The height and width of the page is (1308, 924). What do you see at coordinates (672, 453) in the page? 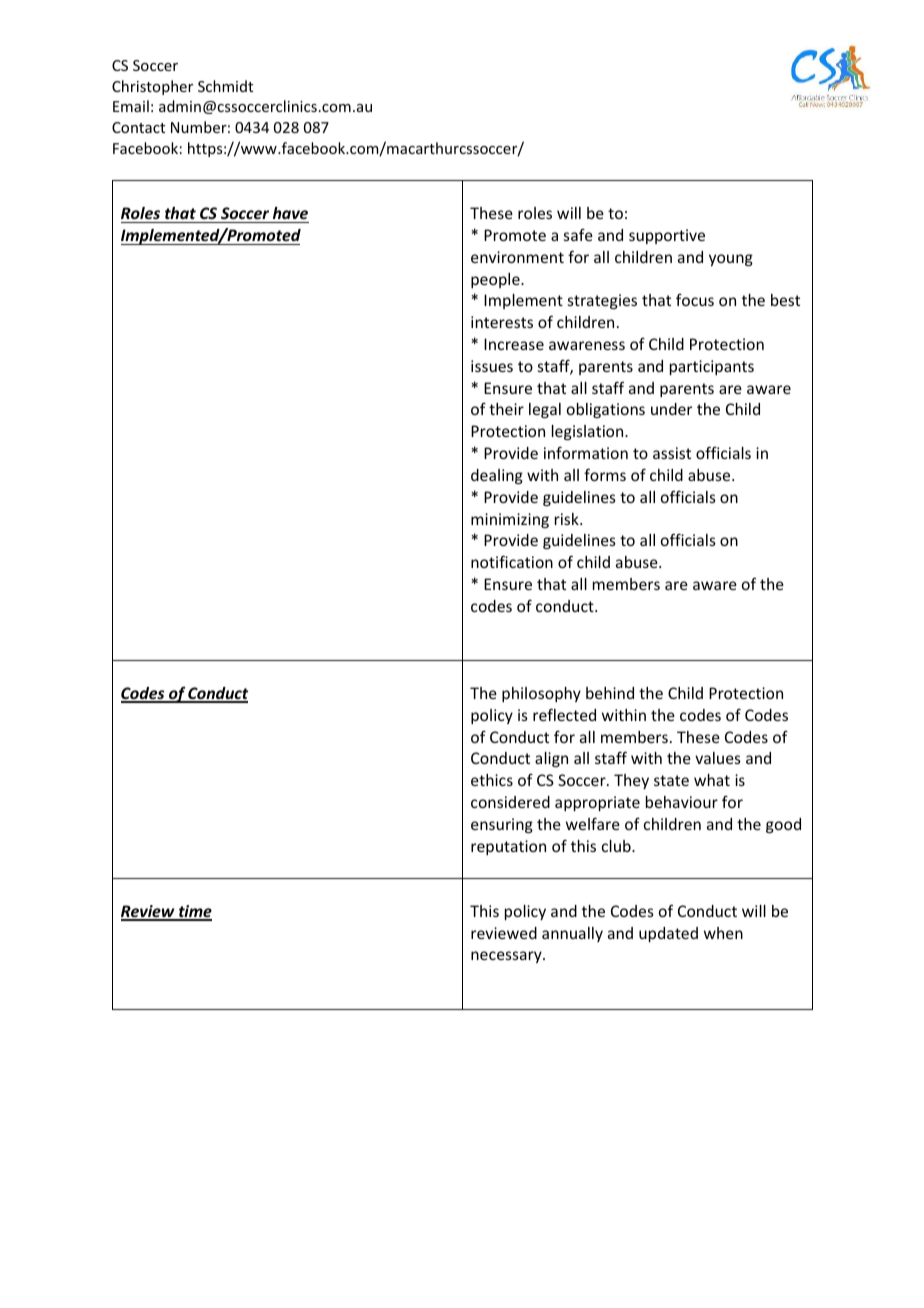
I see `assist` at bounding box center [672, 453].
